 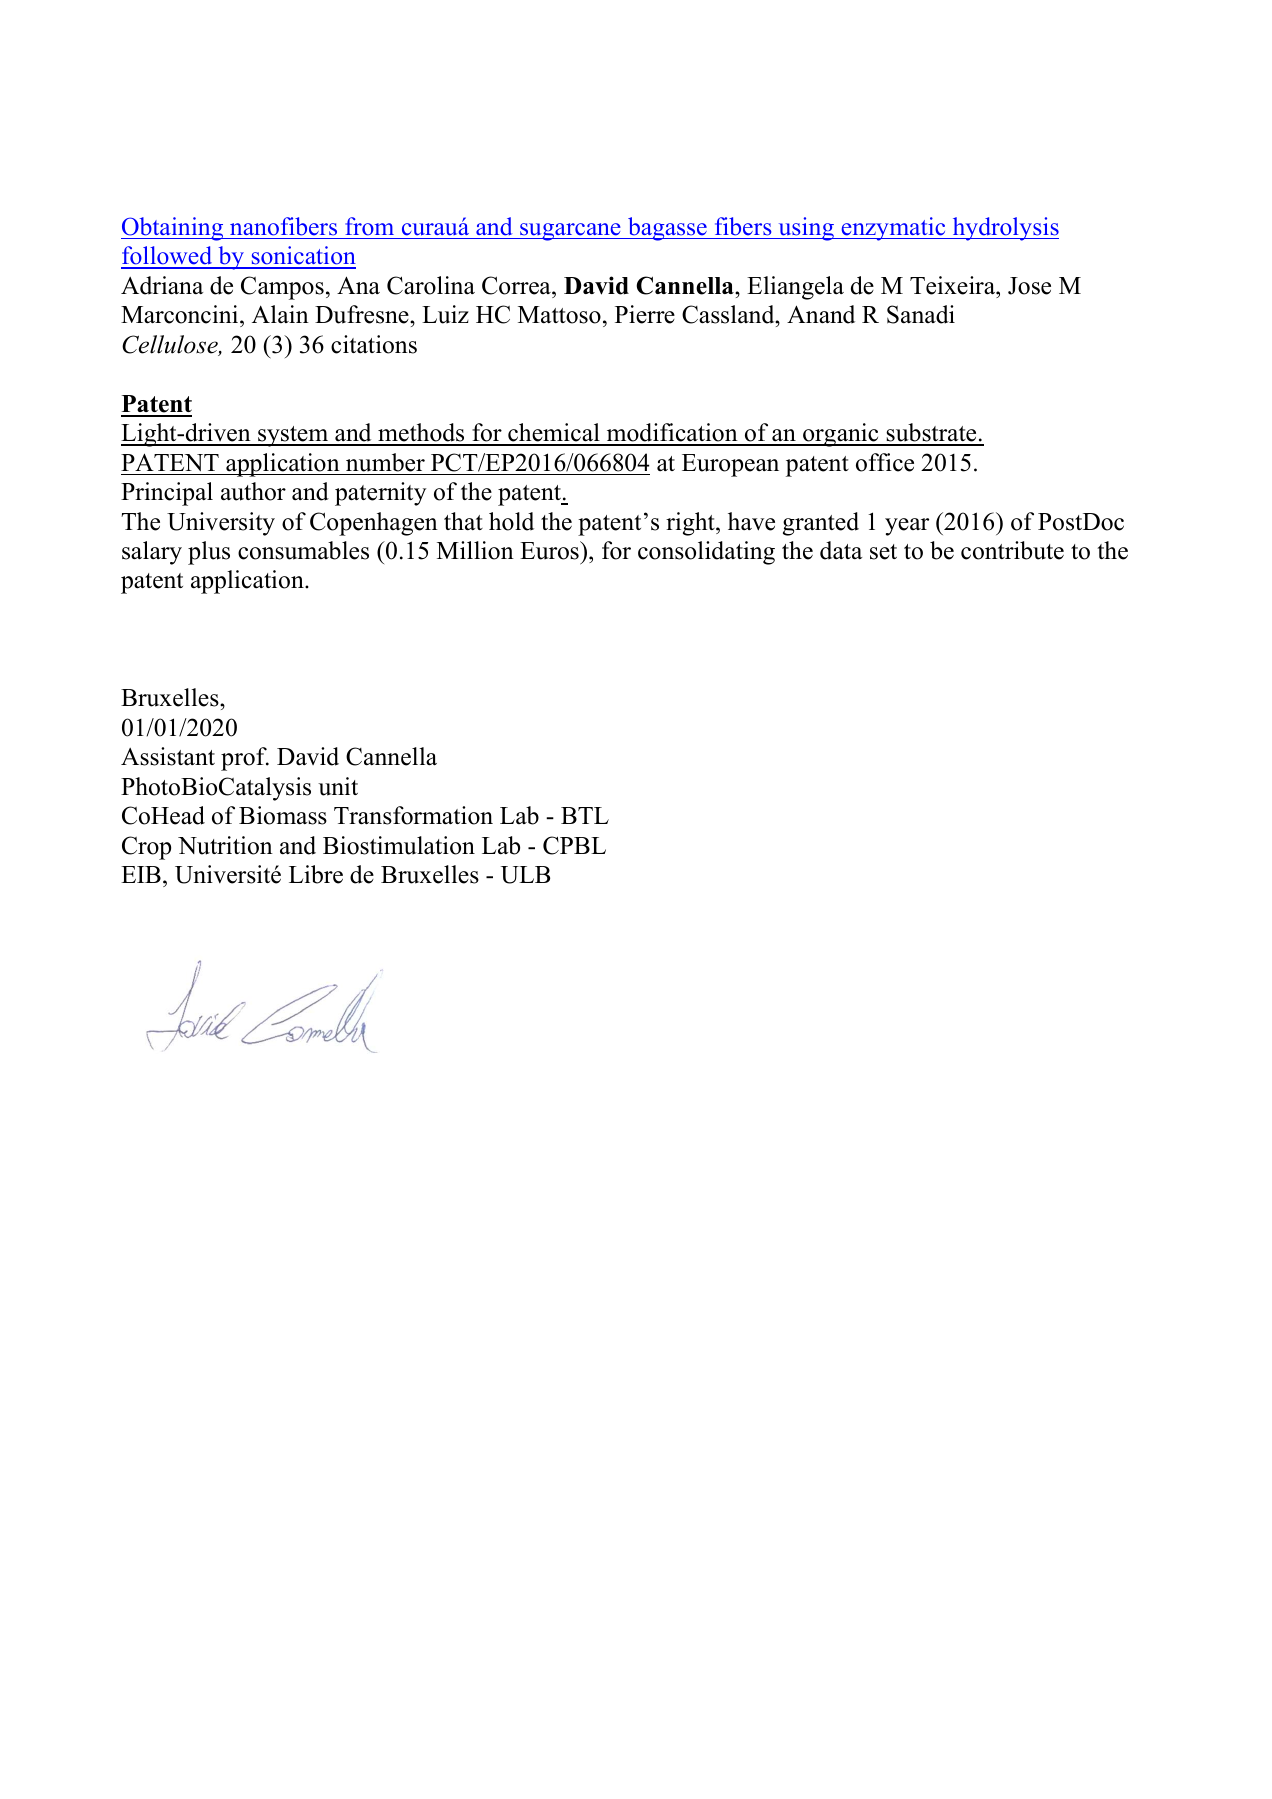 What do you see at coordinates (585, 815) in the document?
I see `BTL` at bounding box center [585, 815].
